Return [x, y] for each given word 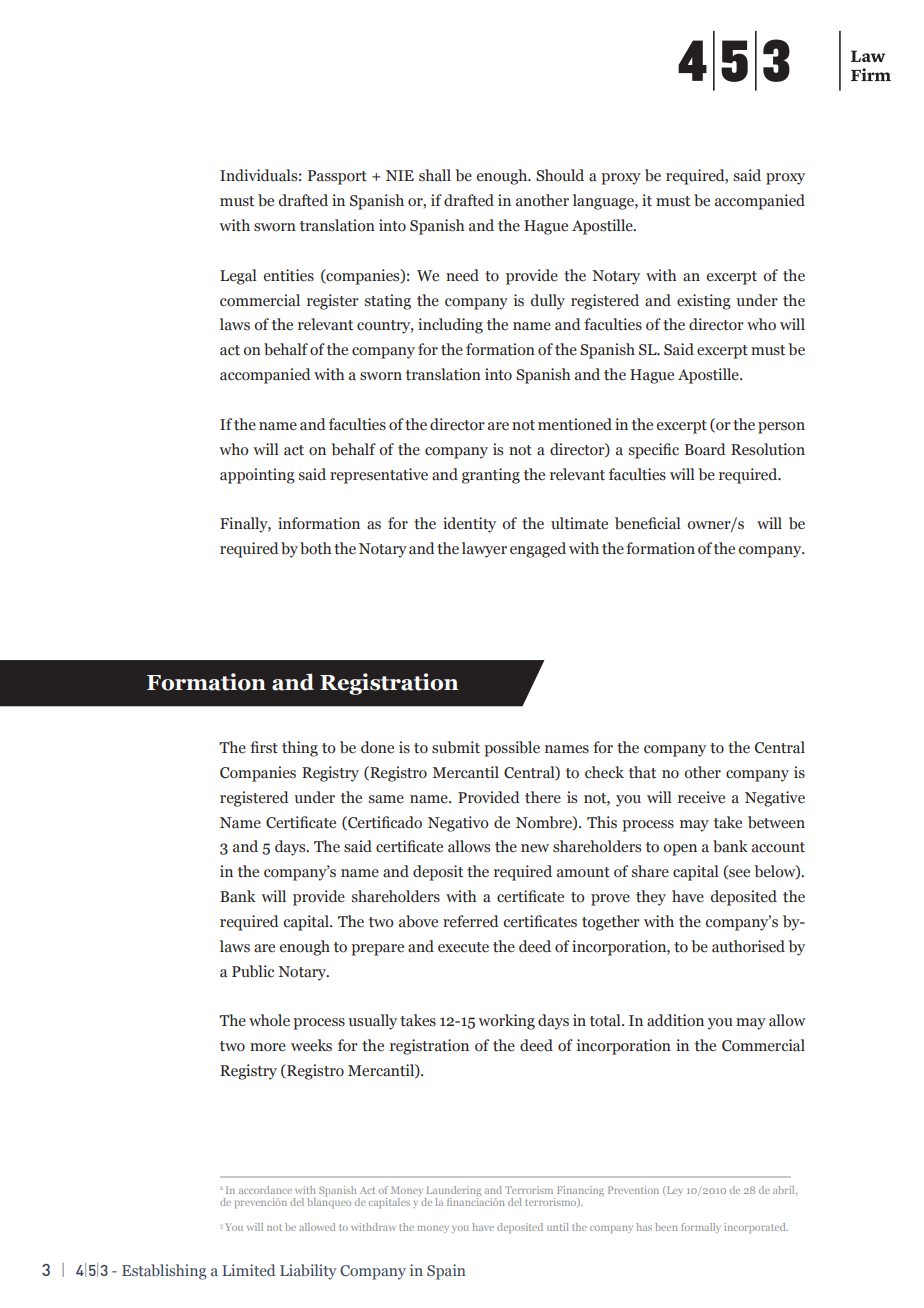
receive [701, 797]
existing [704, 302]
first [264, 747]
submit [456, 747]
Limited [248, 1270]
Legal [238, 277]
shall [435, 175]
